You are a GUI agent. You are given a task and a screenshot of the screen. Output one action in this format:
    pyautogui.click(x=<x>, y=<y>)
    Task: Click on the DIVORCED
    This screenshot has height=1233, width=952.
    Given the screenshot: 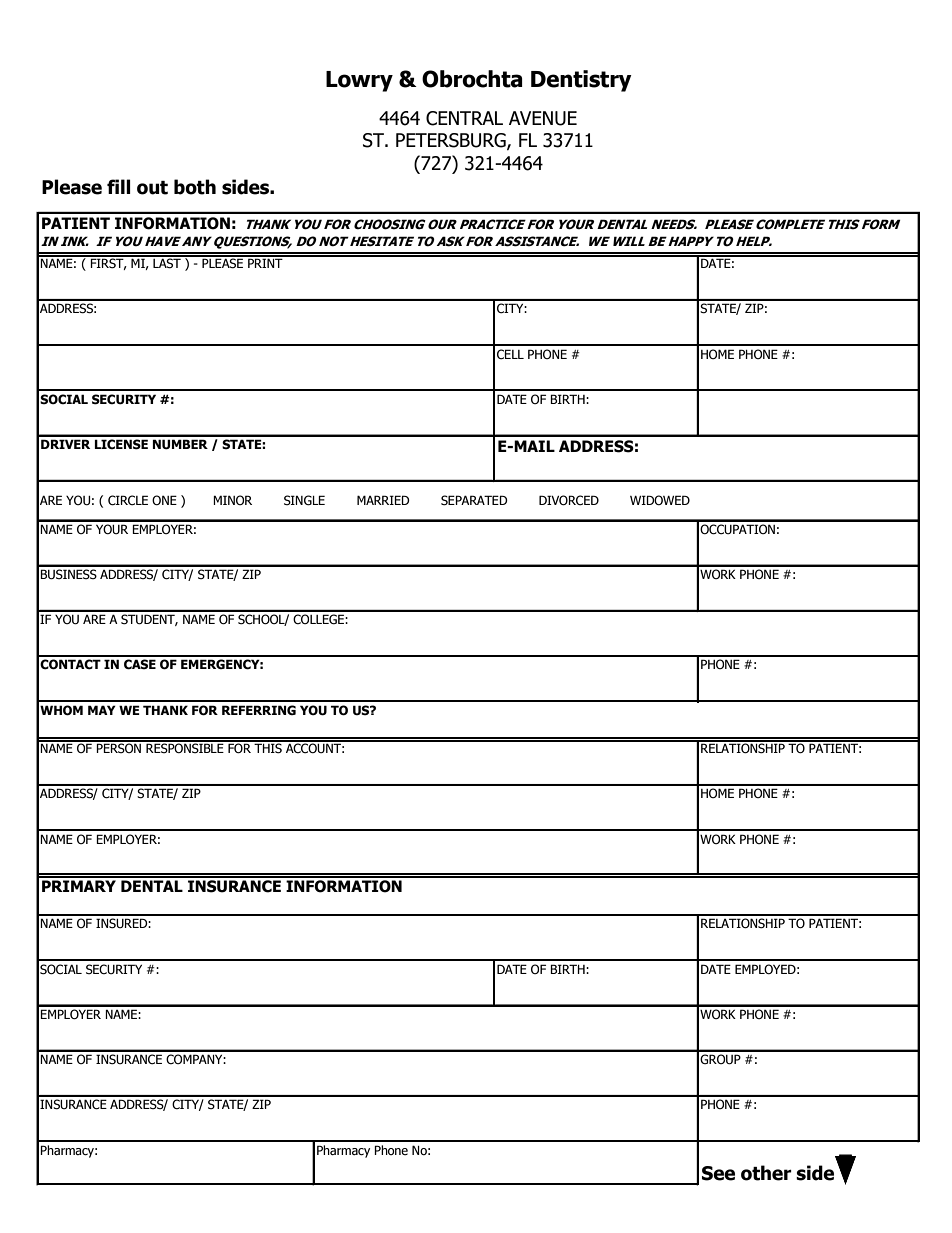 What is the action you would take?
    pyautogui.click(x=569, y=500)
